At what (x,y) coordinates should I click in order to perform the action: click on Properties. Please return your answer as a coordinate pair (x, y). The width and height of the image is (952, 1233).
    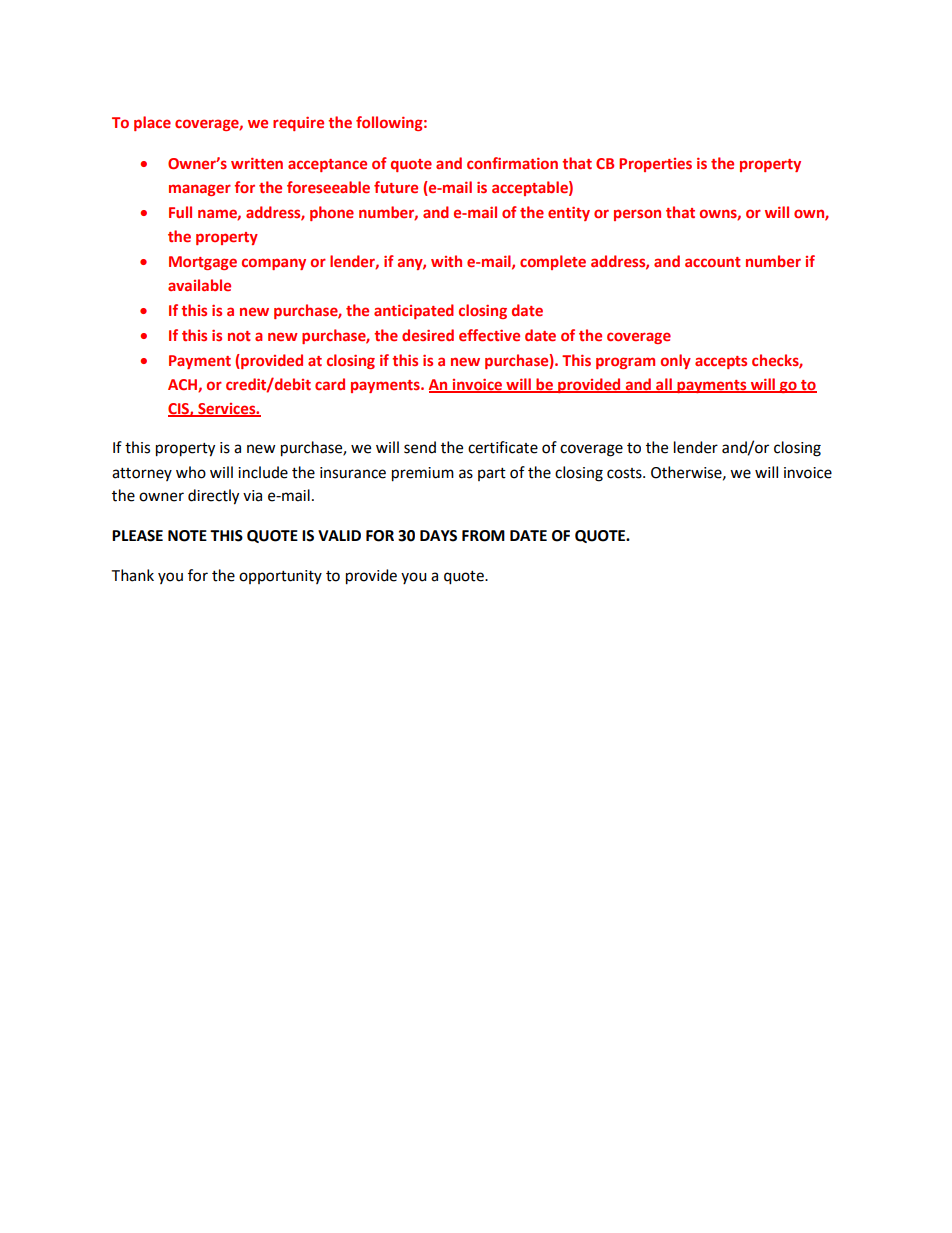
    Looking at the image, I should click on (655, 165).
